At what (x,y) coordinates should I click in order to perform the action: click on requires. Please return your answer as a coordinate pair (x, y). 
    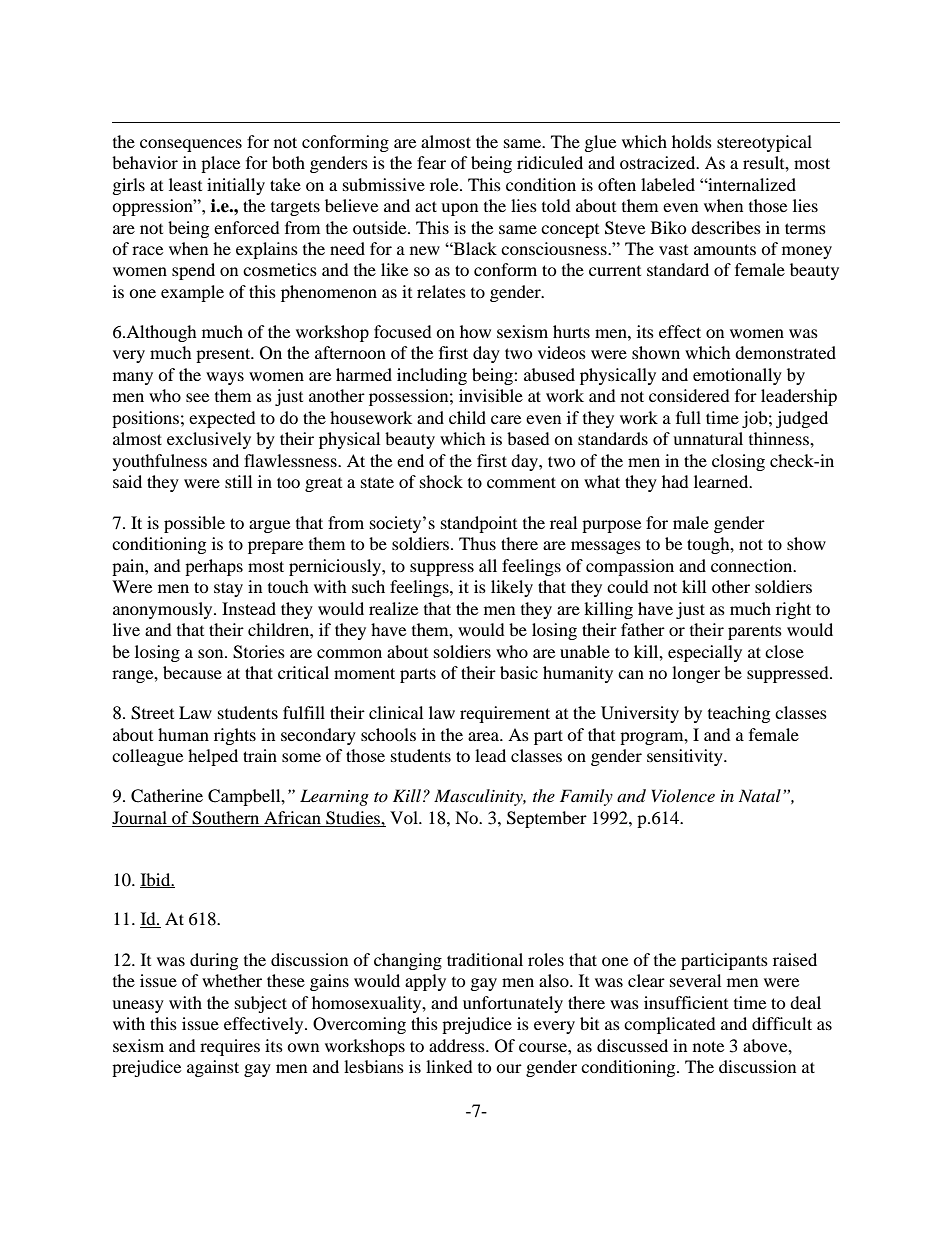
    Looking at the image, I should click on (230, 1047).
